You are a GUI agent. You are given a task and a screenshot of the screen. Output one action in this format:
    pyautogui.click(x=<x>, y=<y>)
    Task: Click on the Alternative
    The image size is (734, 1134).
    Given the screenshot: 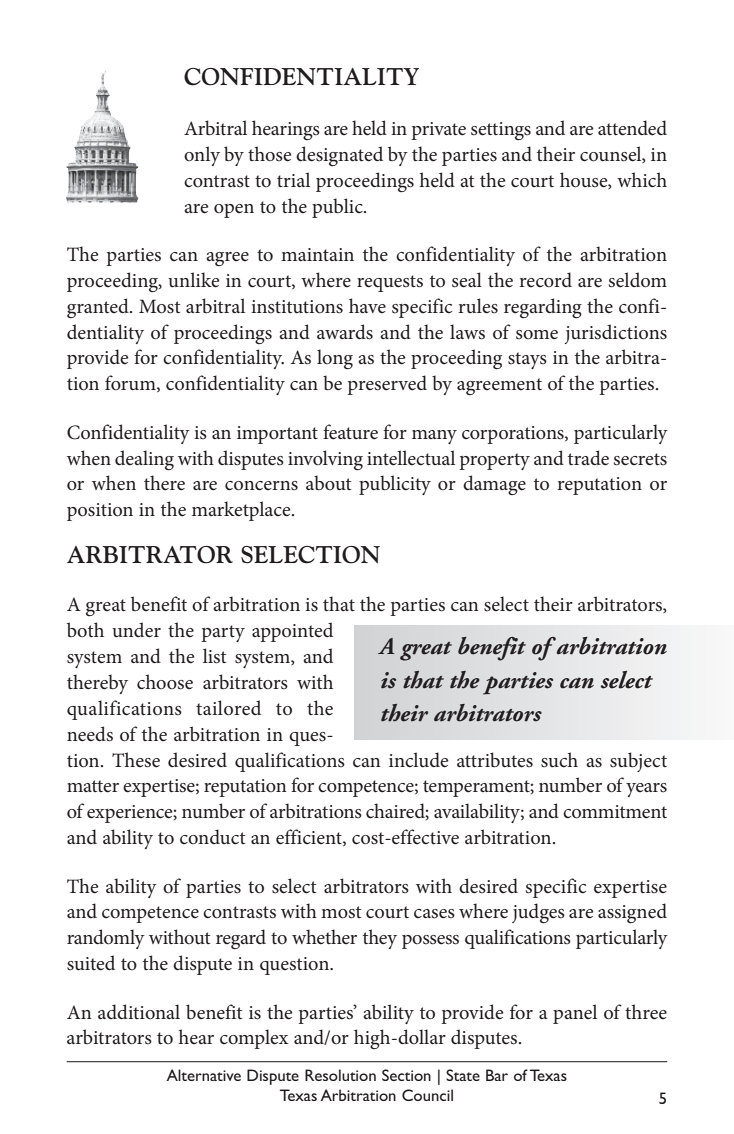 What is the action you would take?
    pyautogui.click(x=203, y=1075)
